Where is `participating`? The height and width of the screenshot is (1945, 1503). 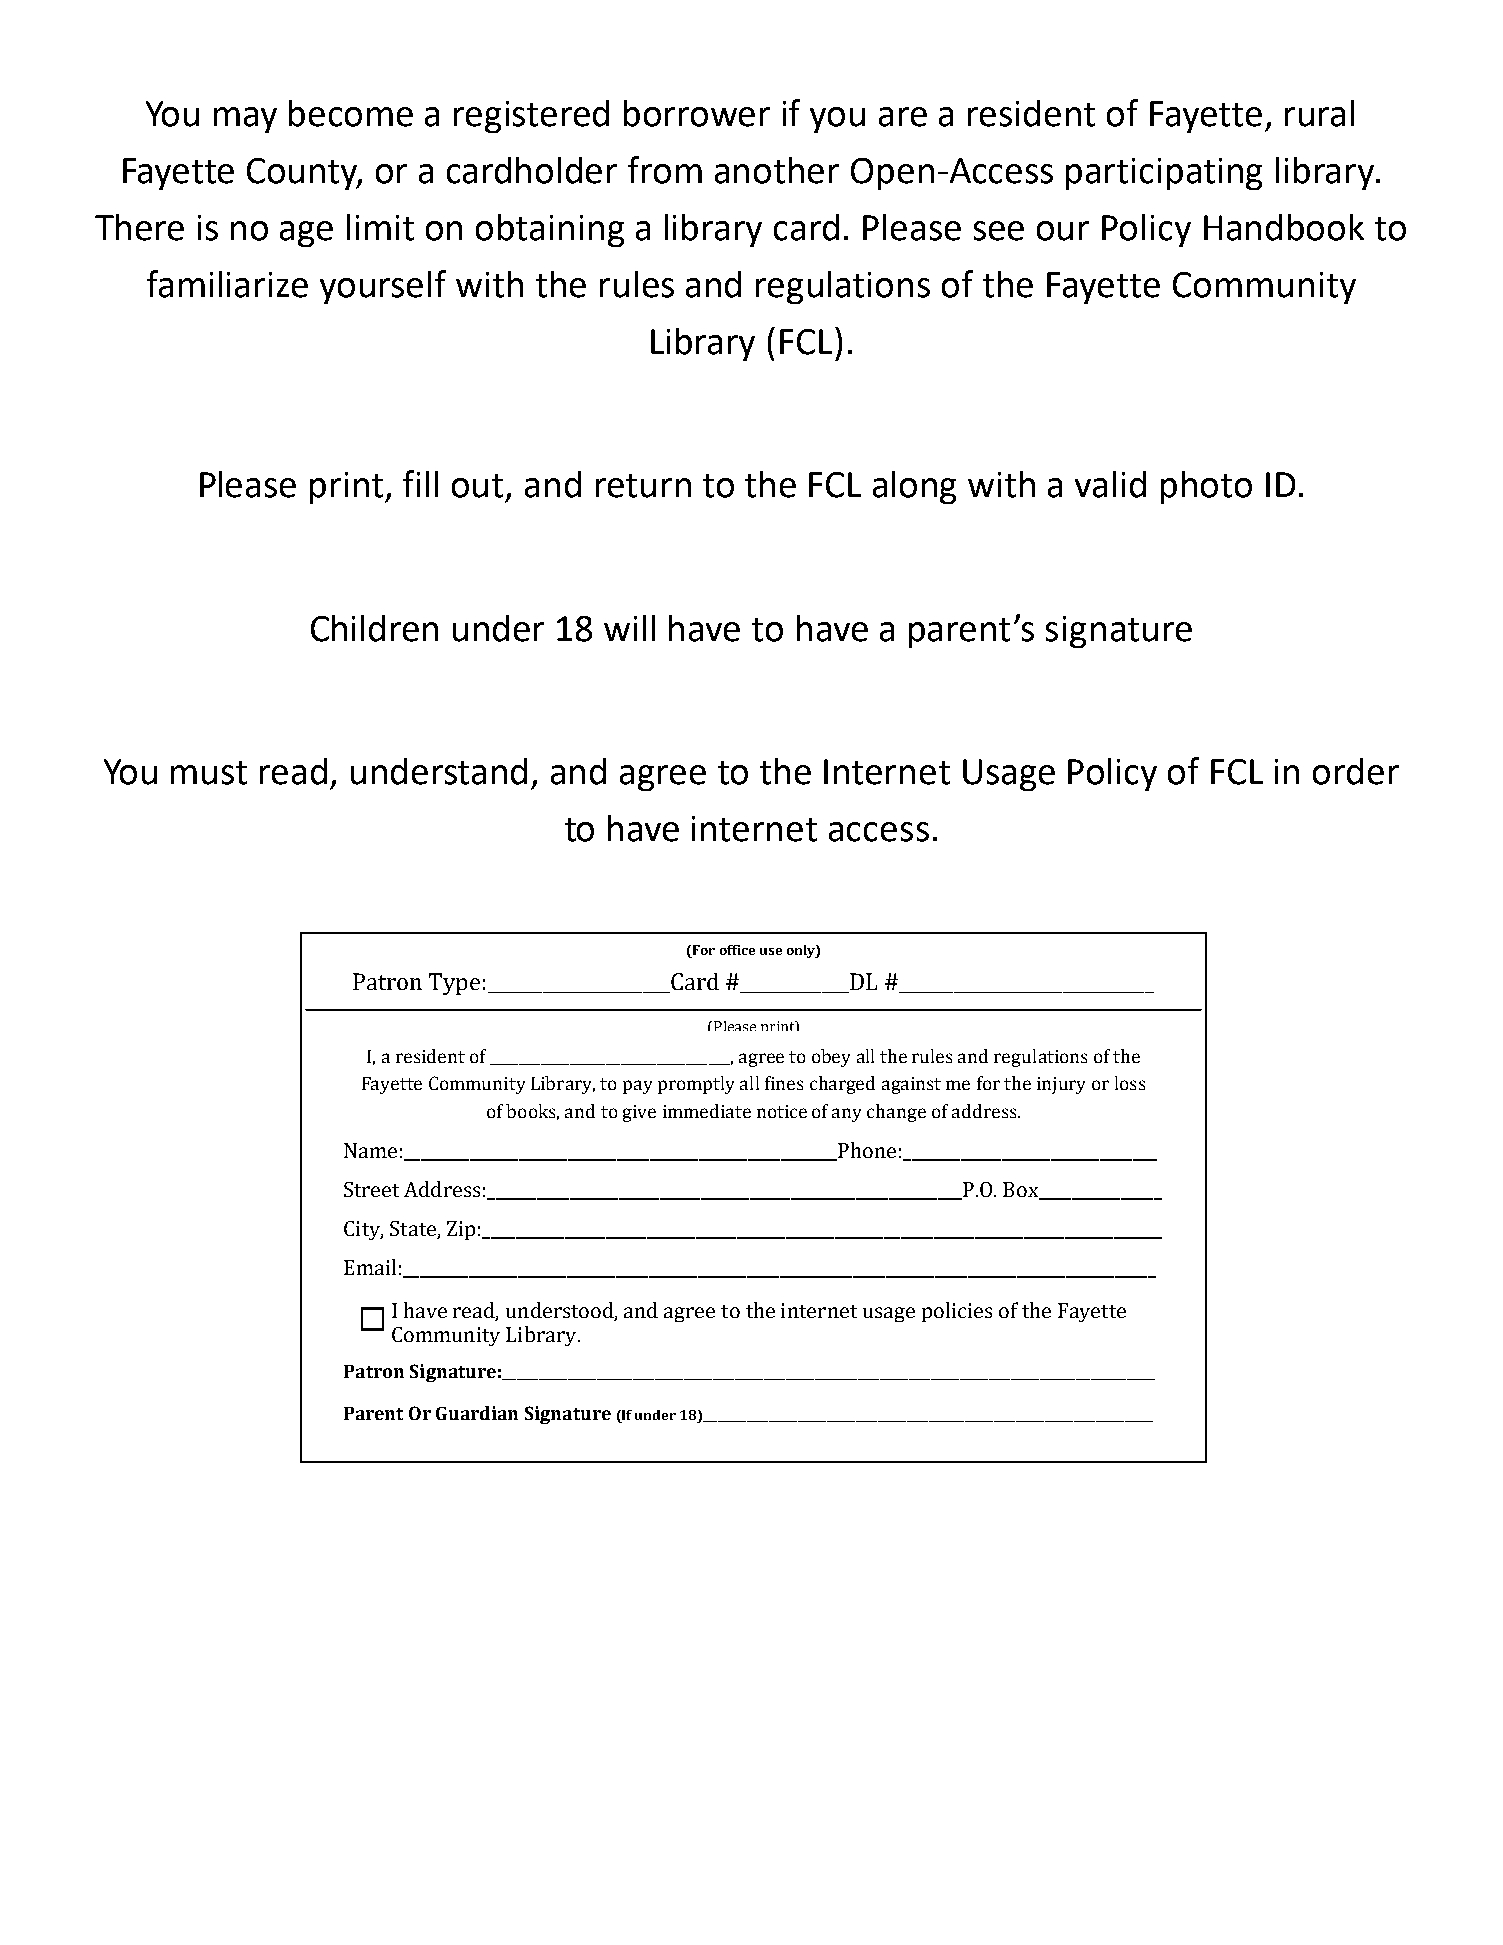
participating is located at coordinates (1164, 174).
